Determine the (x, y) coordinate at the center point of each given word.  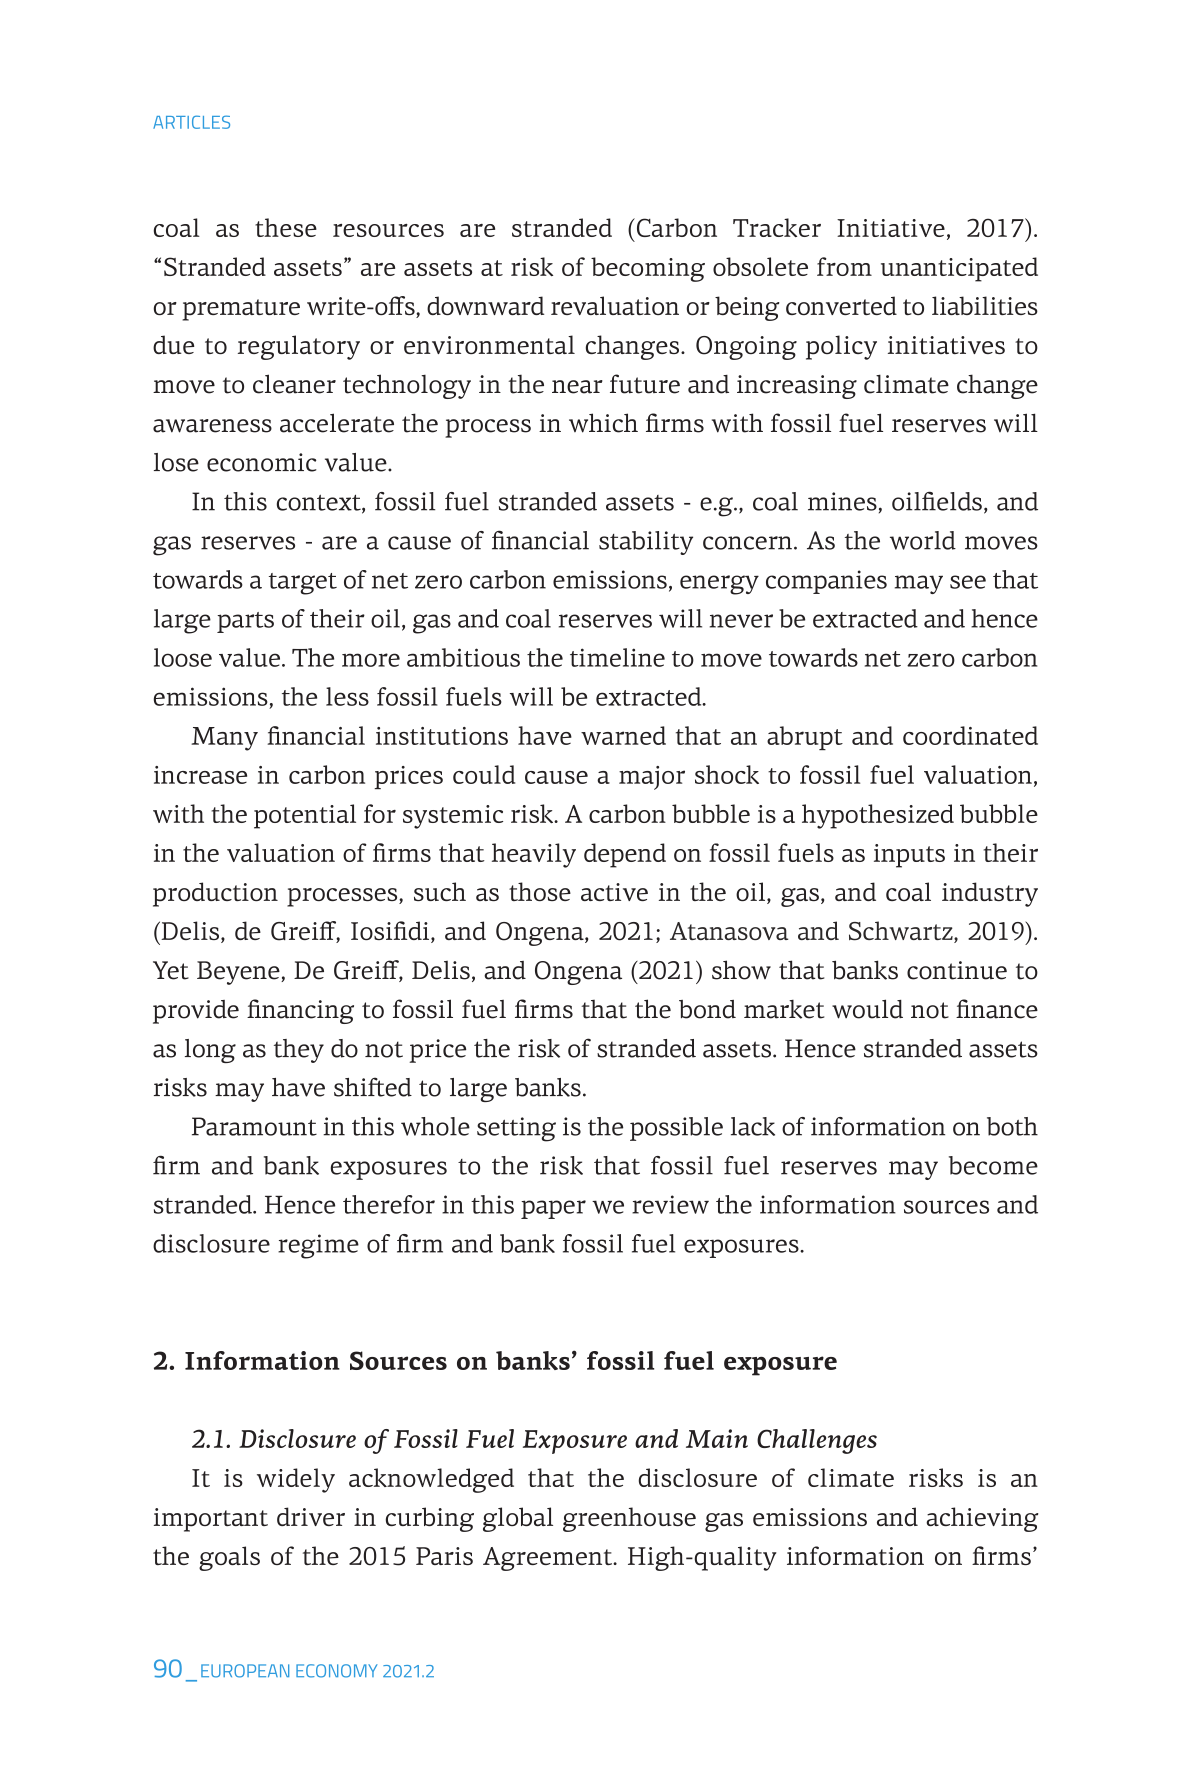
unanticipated (959, 269)
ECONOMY (337, 1671)
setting (516, 1129)
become (993, 1165)
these (286, 227)
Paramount (254, 1126)
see (968, 582)
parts (245, 622)
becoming (648, 269)
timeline (617, 657)
